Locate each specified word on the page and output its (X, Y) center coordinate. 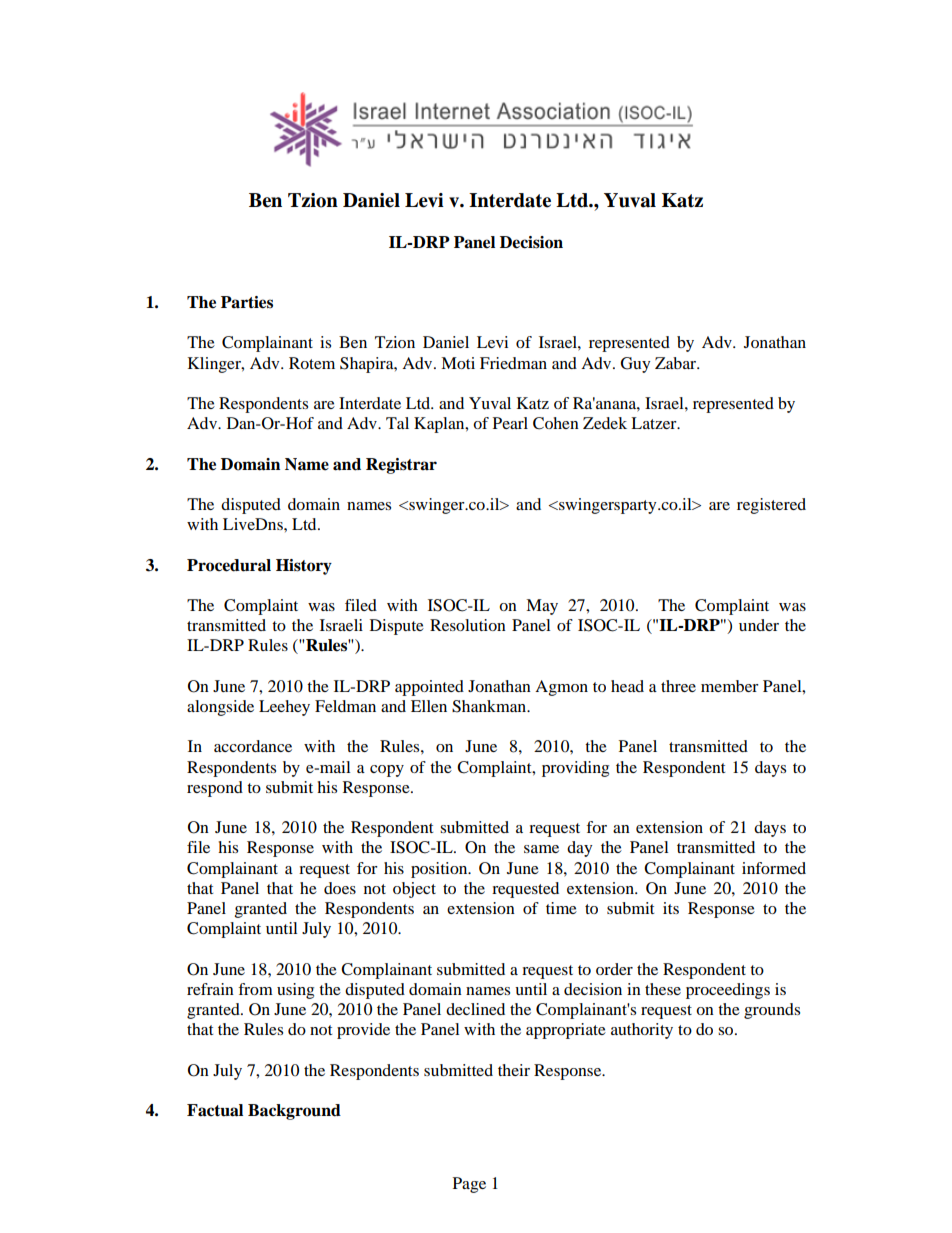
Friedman (513, 363)
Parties (247, 302)
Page (469, 1185)
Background (294, 1112)
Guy (635, 365)
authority (642, 1031)
